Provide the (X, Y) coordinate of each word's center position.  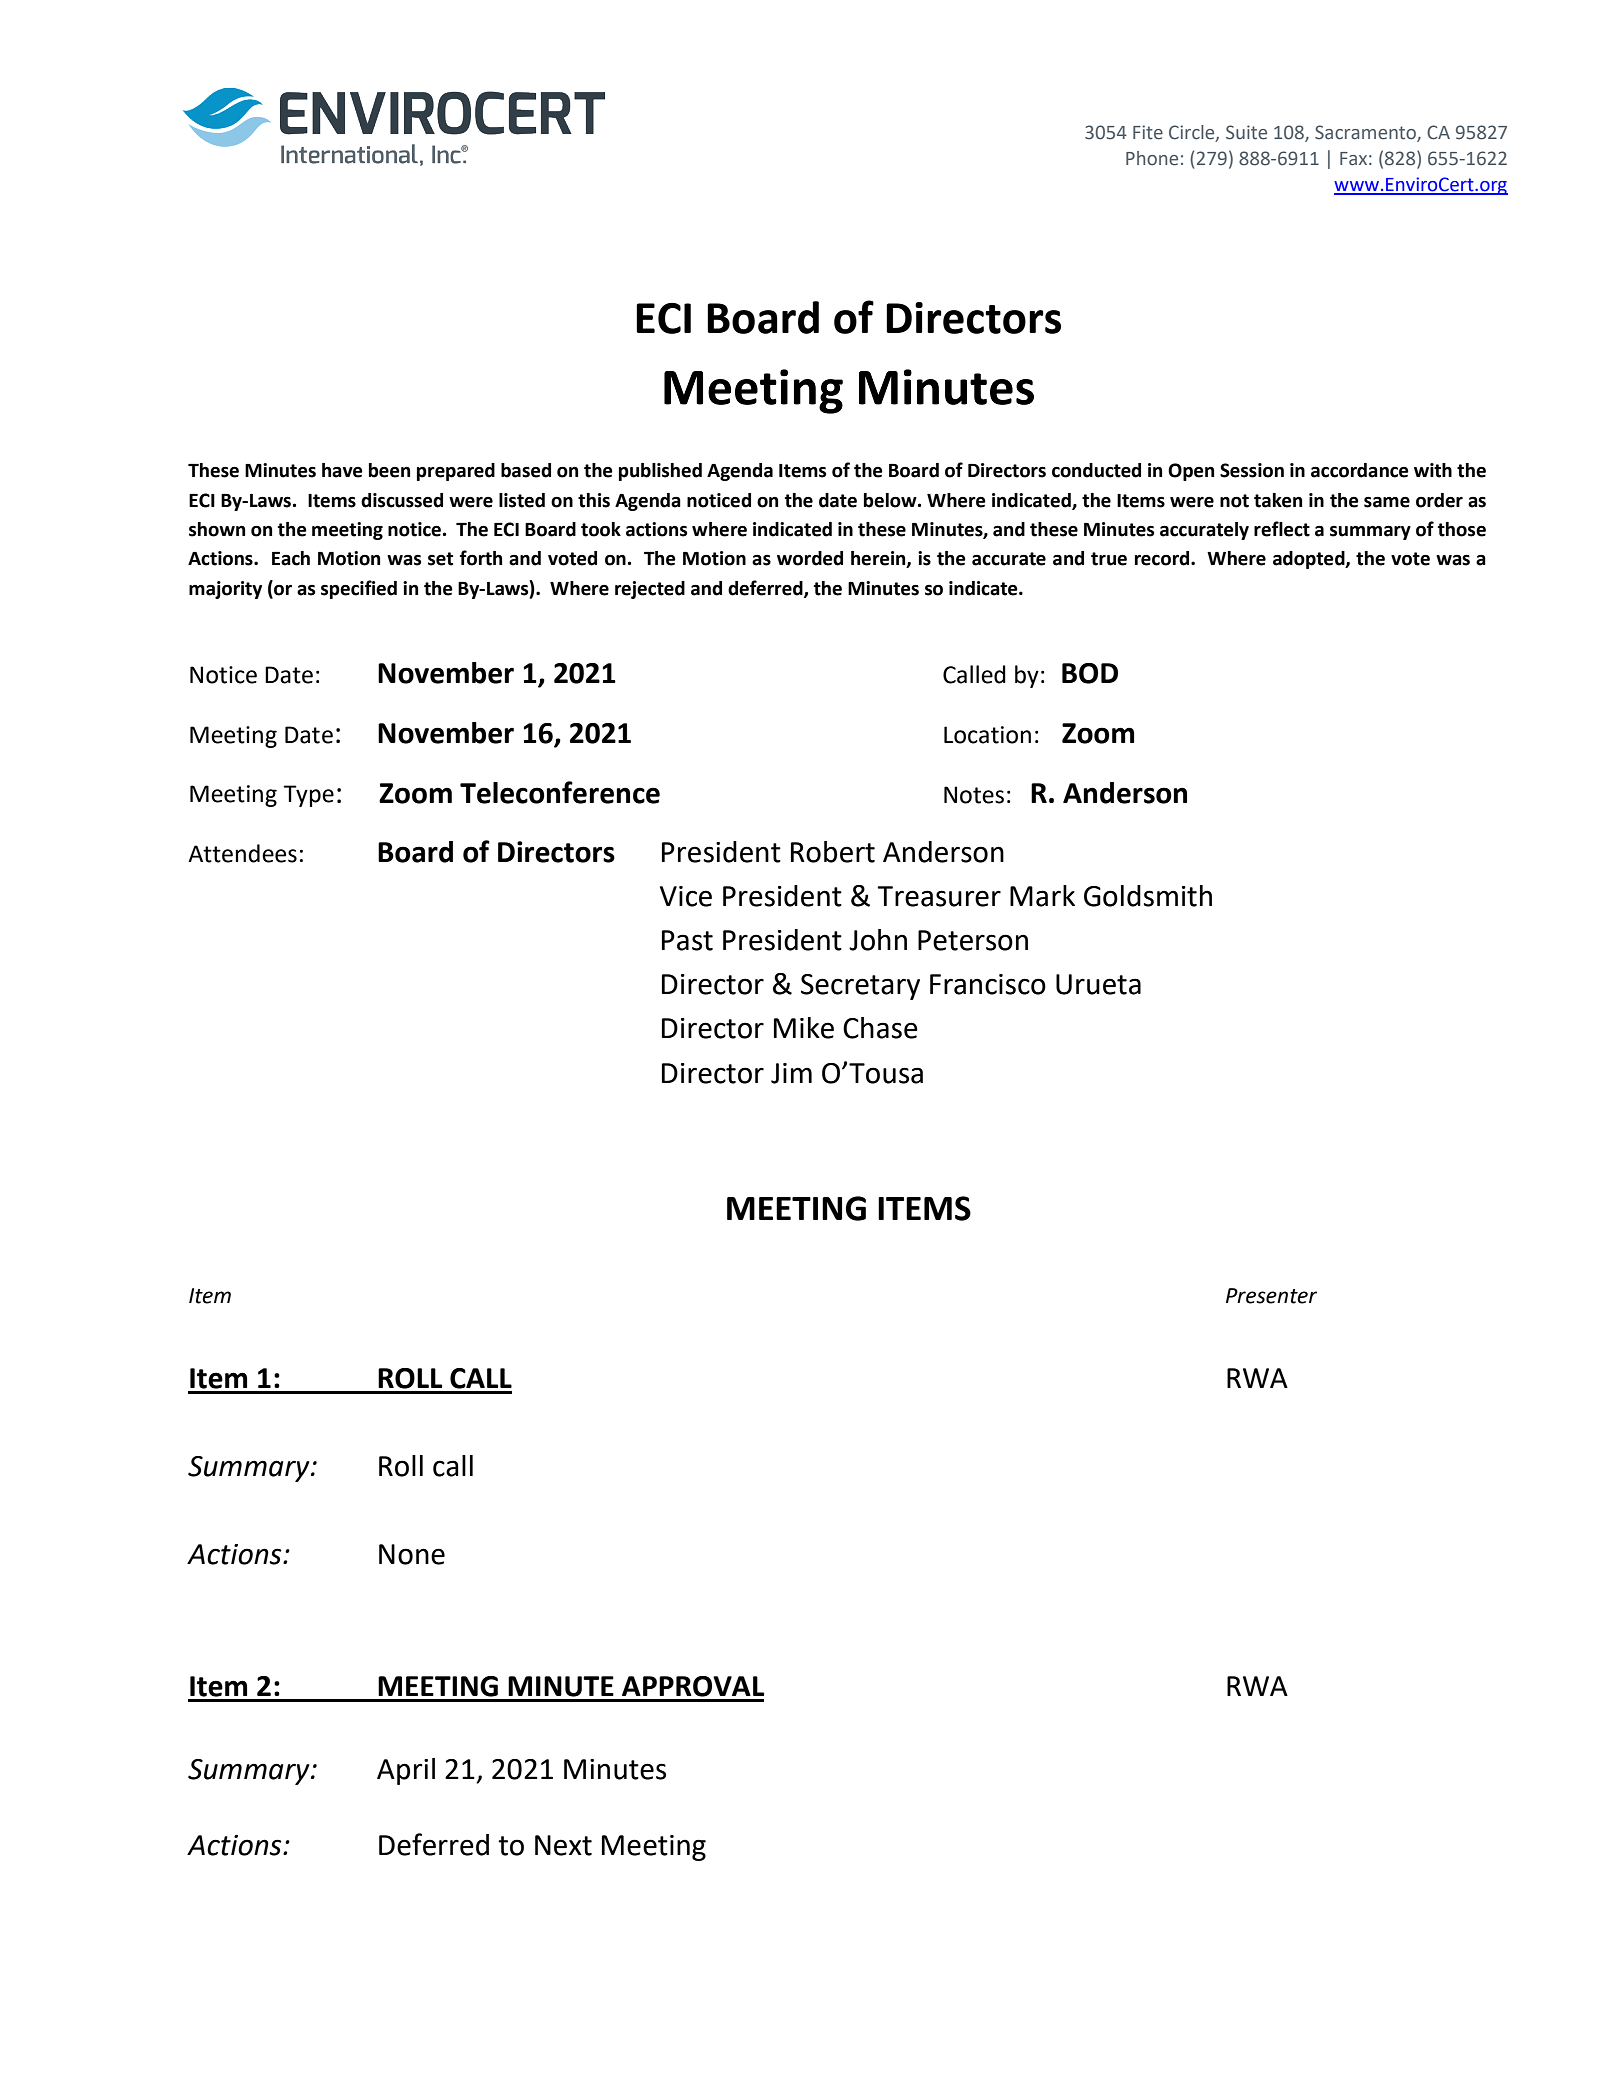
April (406, 1771)
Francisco (988, 984)
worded (810, 558)
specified (359, 589)
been (389, 470)
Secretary (860, 987)
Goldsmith (1148, 896)
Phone (1152, 158)
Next (563, 1845)
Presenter (1271, 1296)
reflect (1282, 529)
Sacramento (1366, 133)
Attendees (242, 853)
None (412, 1554)
